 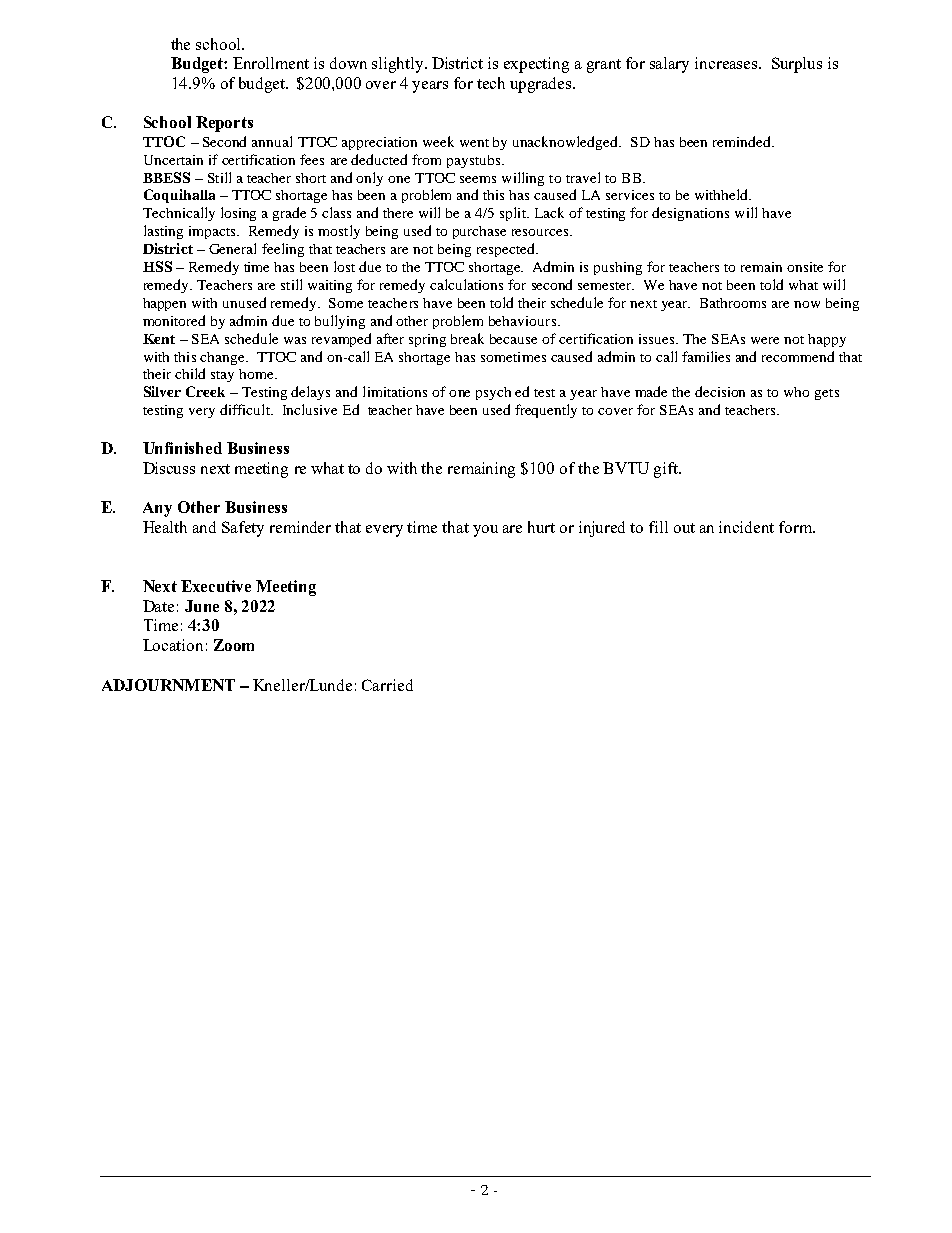 I want to click on you, so click(x=485, y=531).
